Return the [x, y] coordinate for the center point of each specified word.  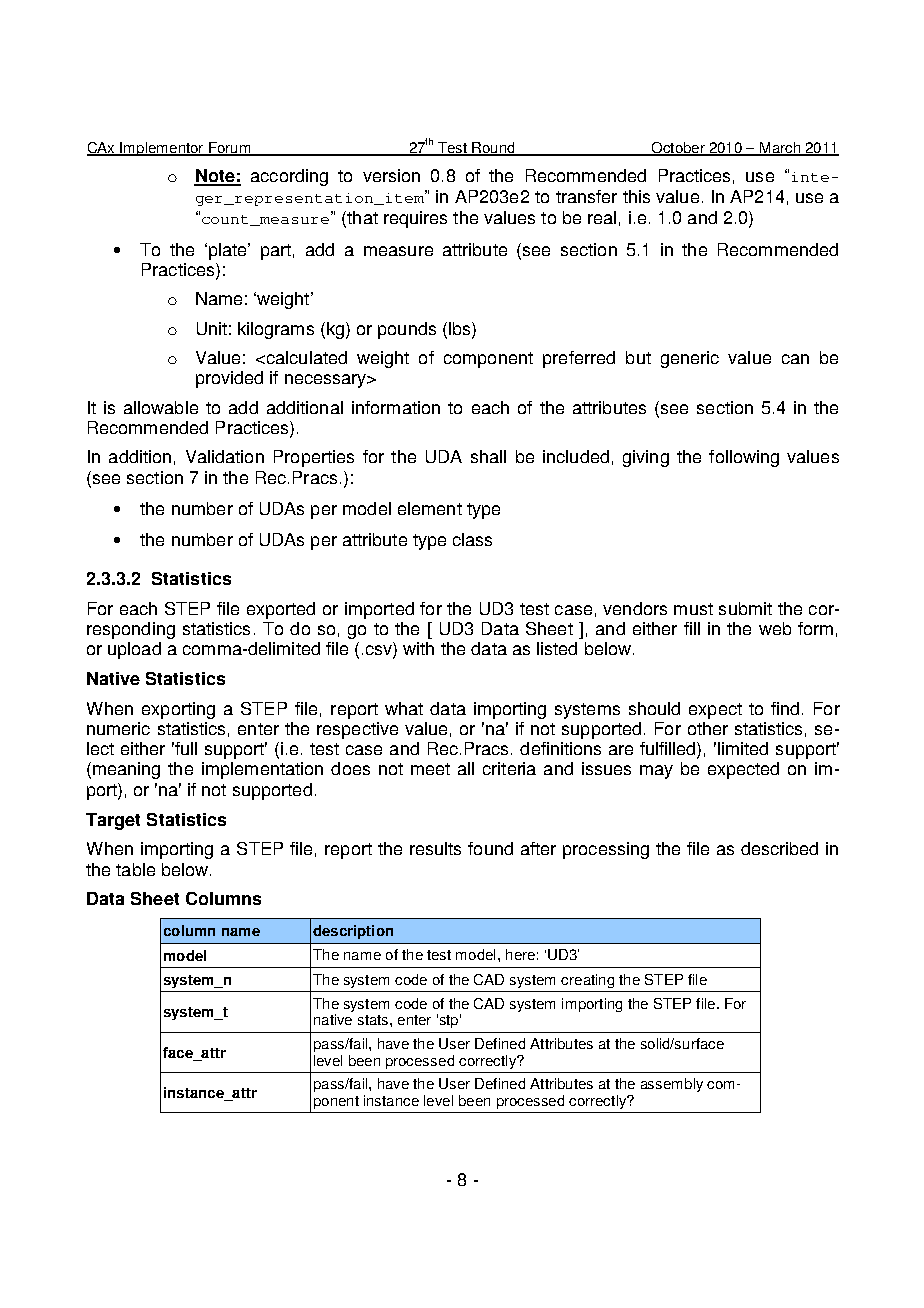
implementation [262, 770]
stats [374, 1020]
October [678, 149]
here [520, 954]
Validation [225, 456]
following [744, 458]
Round [493, 149]
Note [215, 177]
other [708, 728]
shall [488, 456]
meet [430, 769]
